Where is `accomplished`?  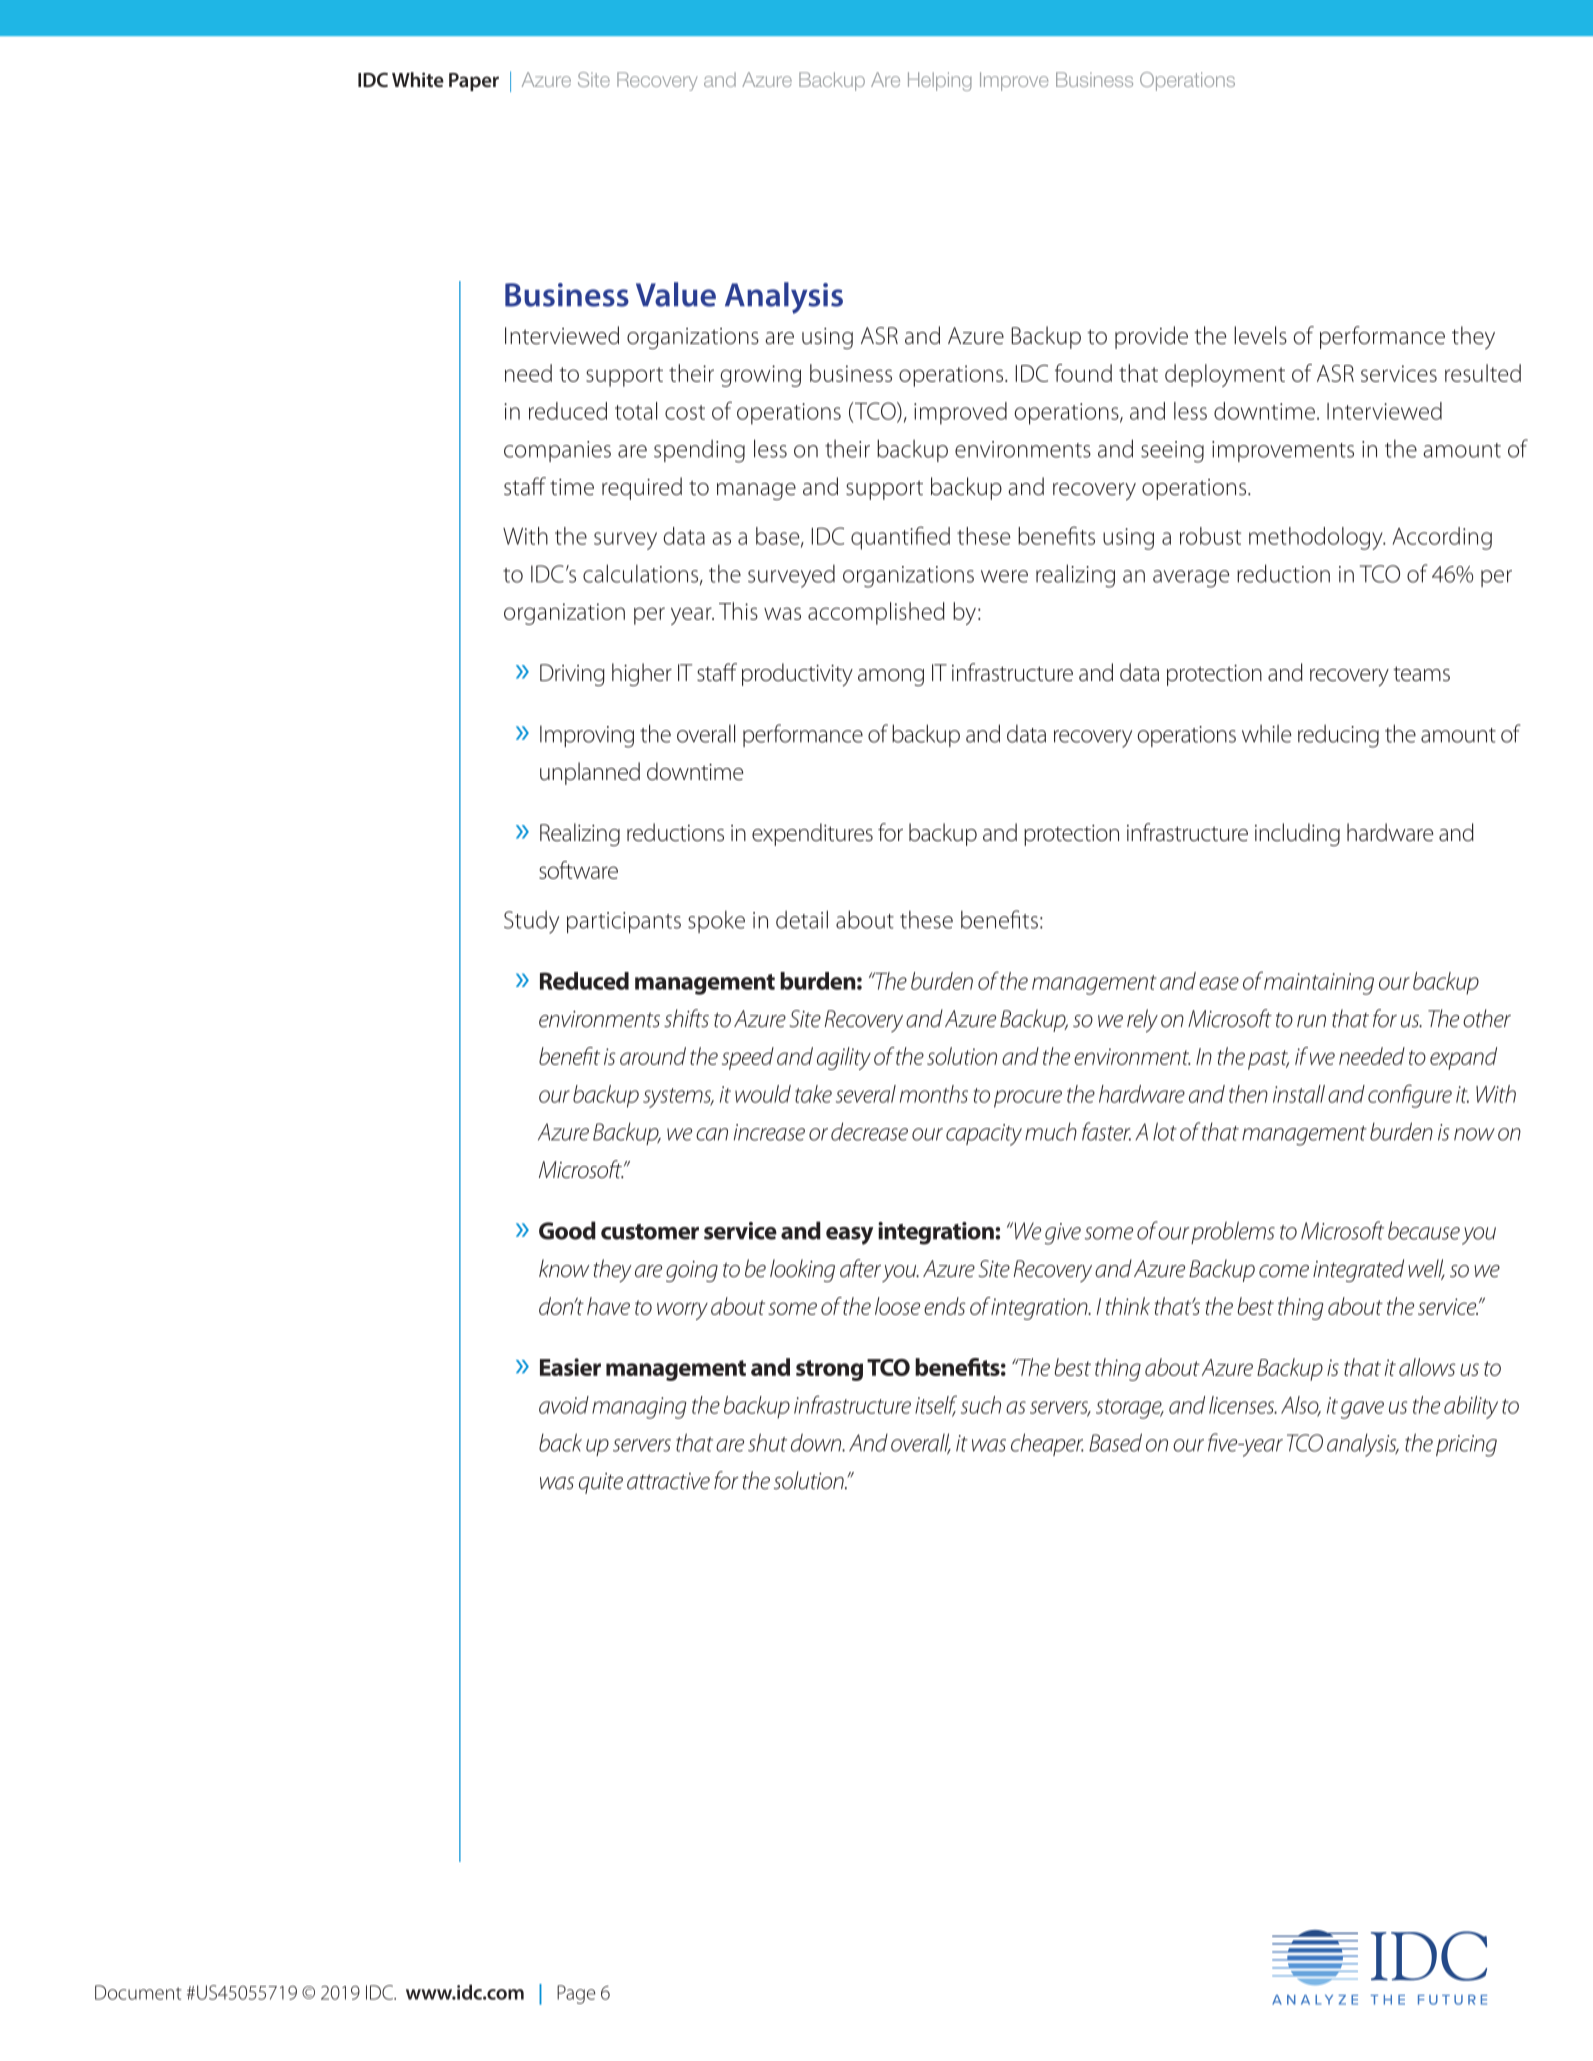
accomplished is located at coordinates (876, 613).
